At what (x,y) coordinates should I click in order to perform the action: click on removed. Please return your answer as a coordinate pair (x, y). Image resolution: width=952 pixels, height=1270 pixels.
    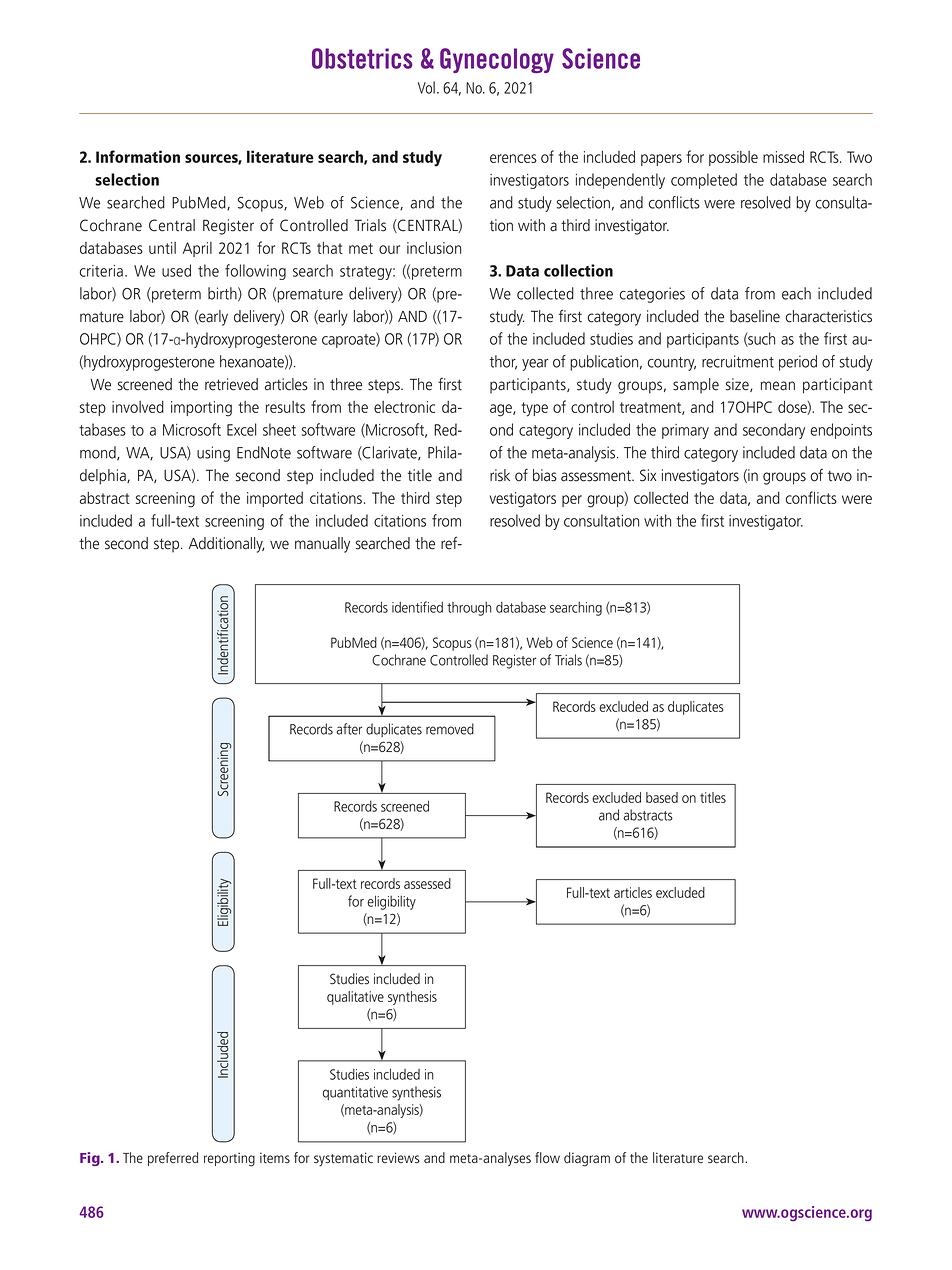
    Looking at the image, I should click on (450, 729).
